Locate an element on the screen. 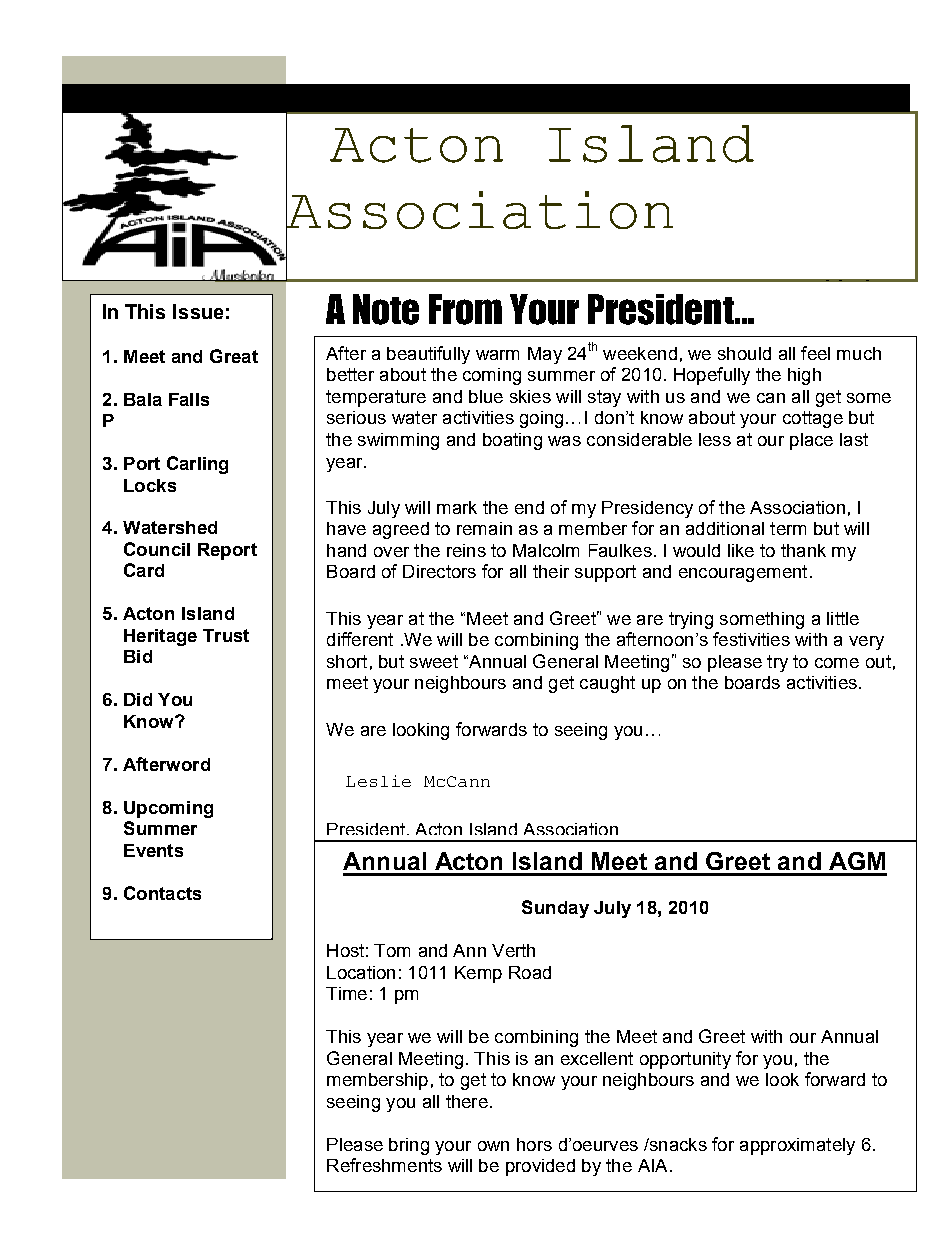 The height and width of the screenshot is (1233, 952). Refreshments is located at coordinates (384, 1165).
